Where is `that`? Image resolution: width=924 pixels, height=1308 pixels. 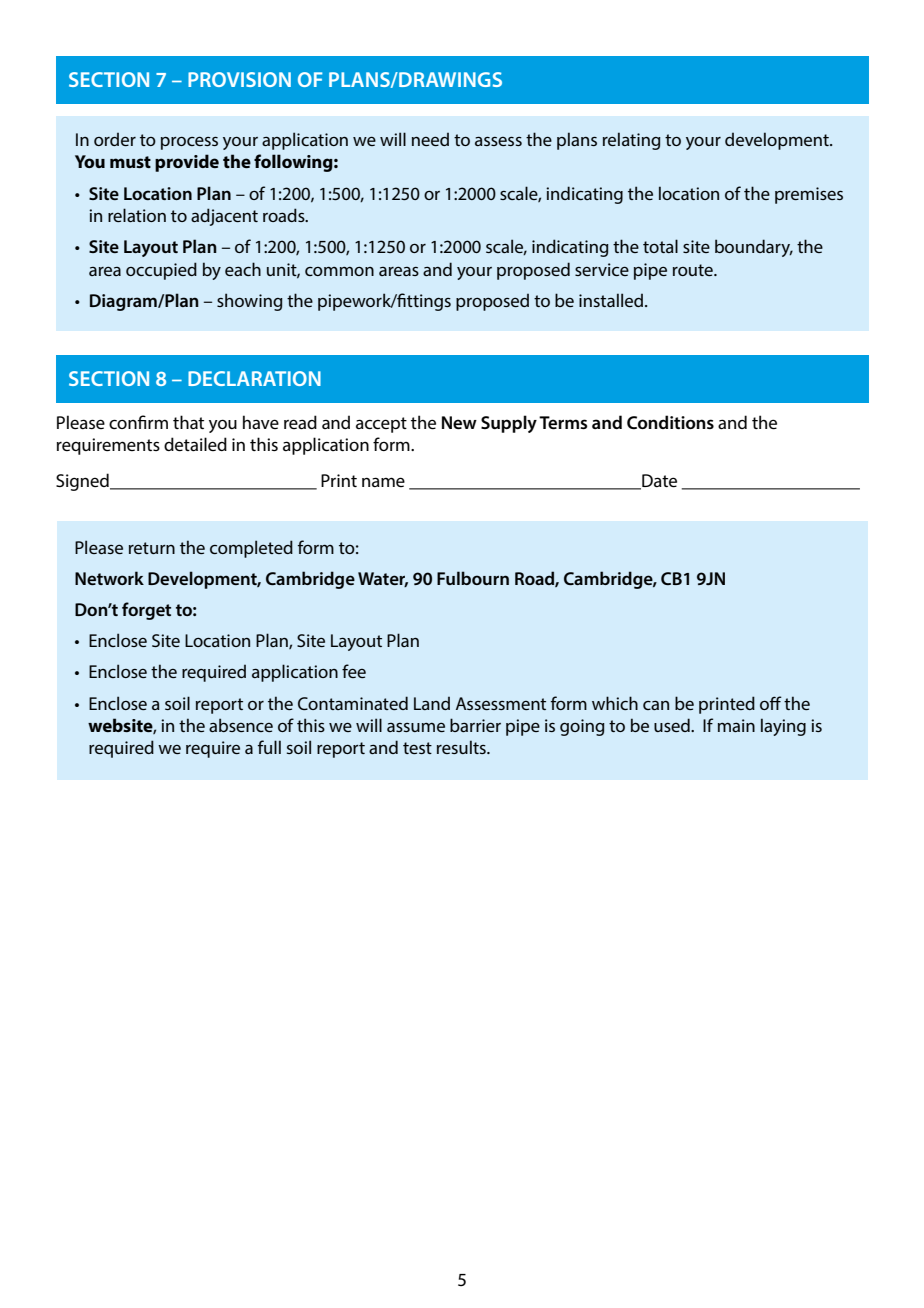
that is located at coordinates (188, 422).
